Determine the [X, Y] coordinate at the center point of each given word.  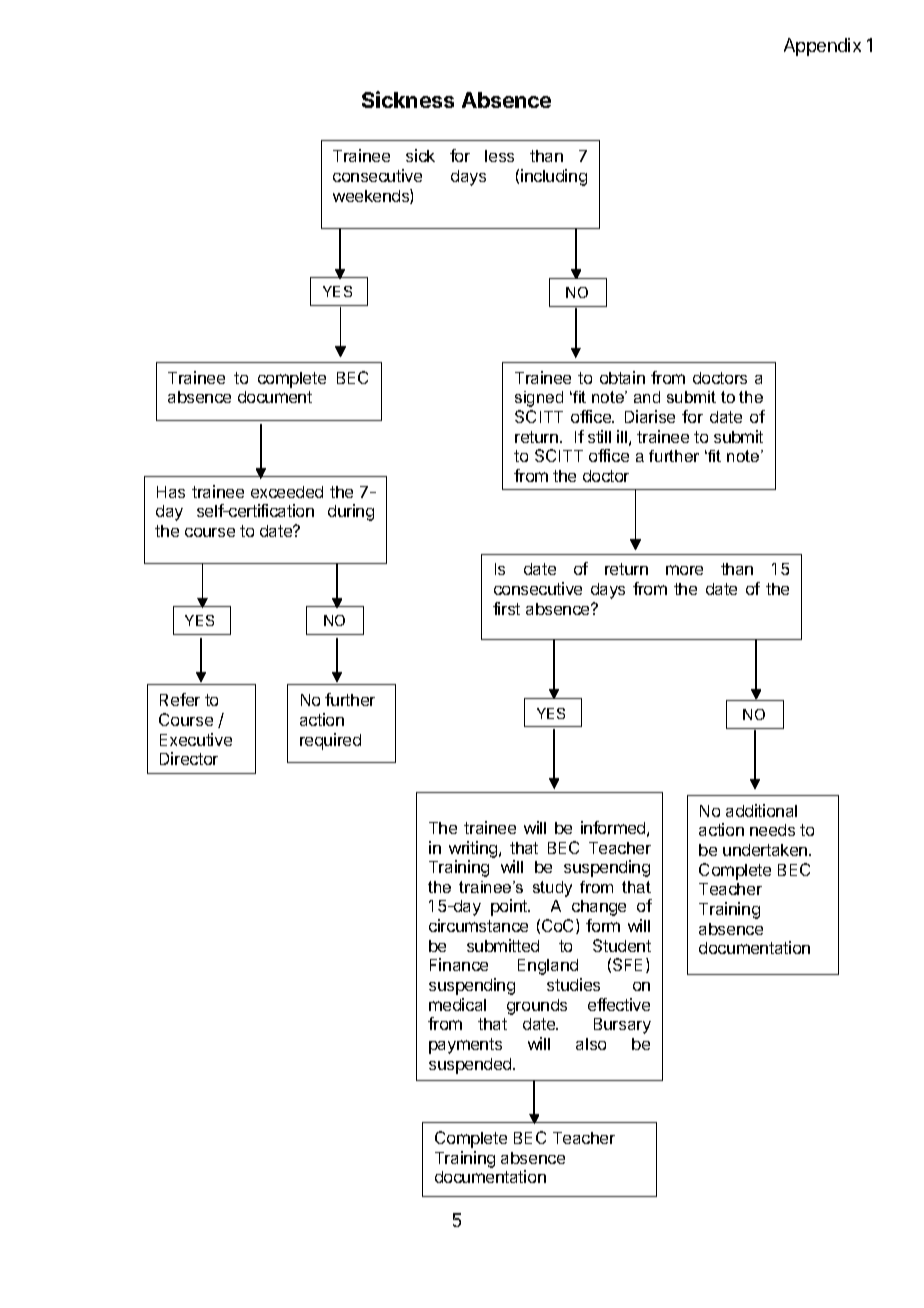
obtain [622, 377]
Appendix [822, 47]
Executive [196, 739]
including [554, 177]
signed [539, 399]
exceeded [287, 492]
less [499, 156]
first [506, 608]
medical [457, 1004]
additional [761, 810]
